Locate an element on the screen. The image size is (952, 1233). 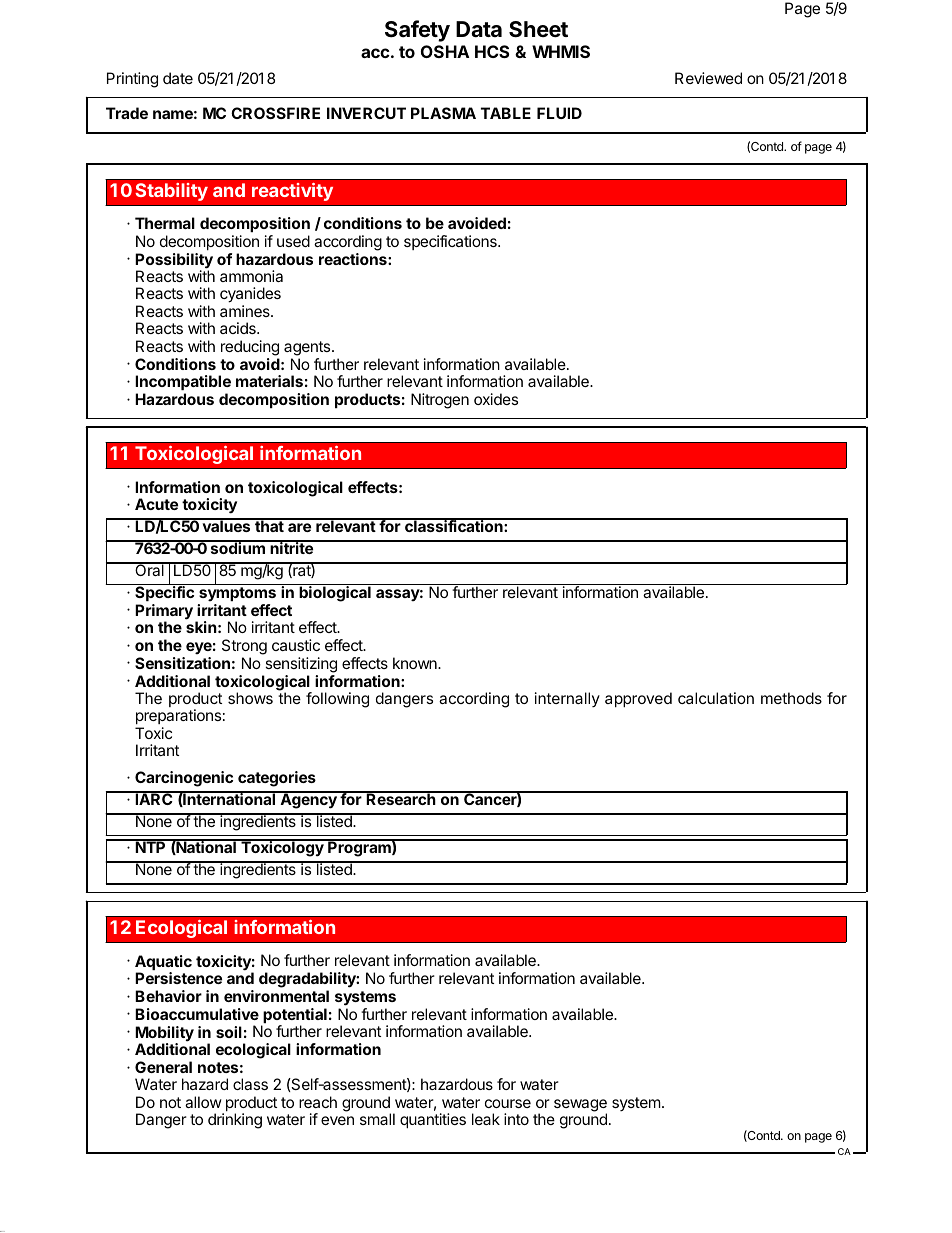
OSHA is located at coordinates (445, 51).
